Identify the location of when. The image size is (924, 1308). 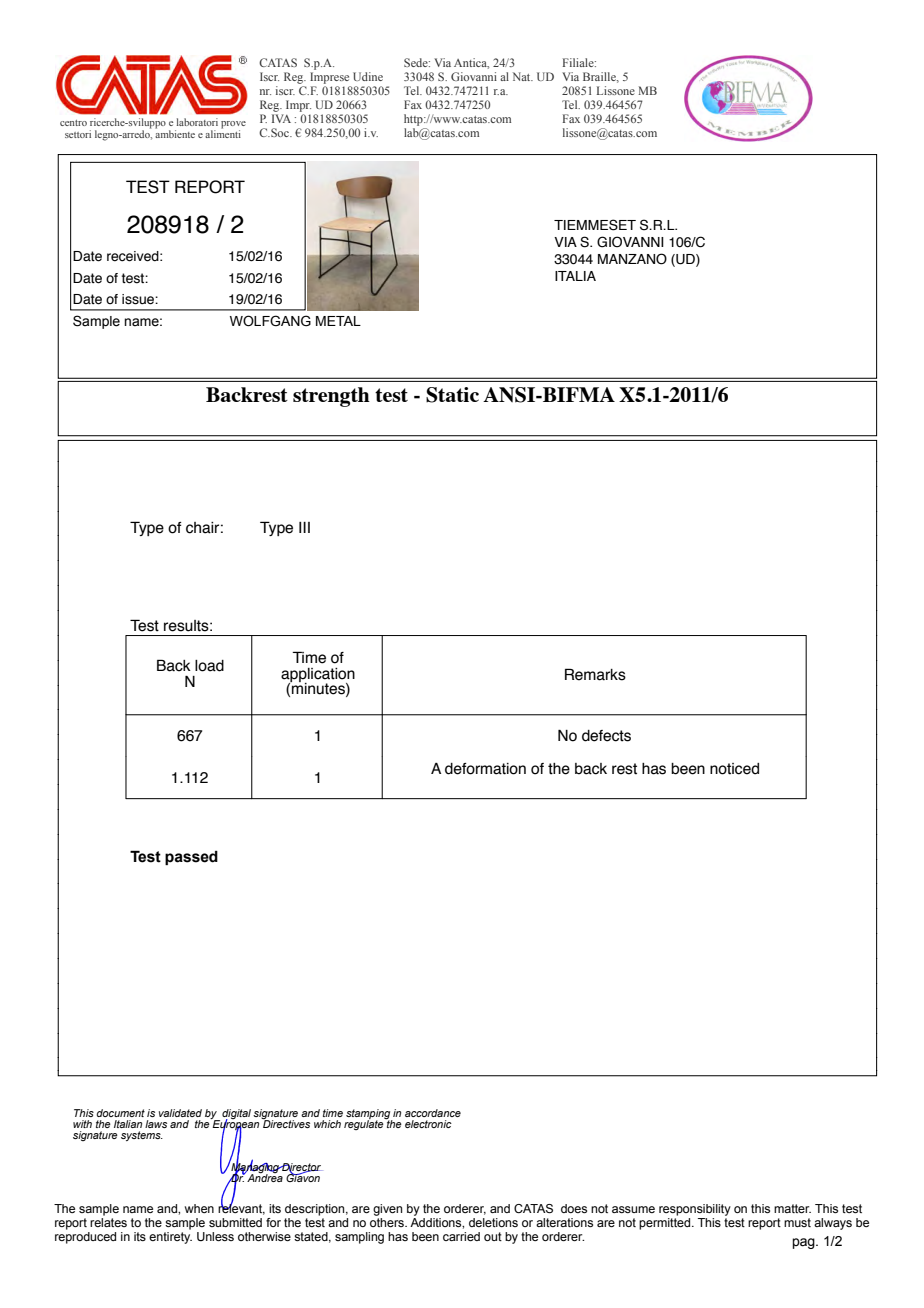
(199, 1208).
